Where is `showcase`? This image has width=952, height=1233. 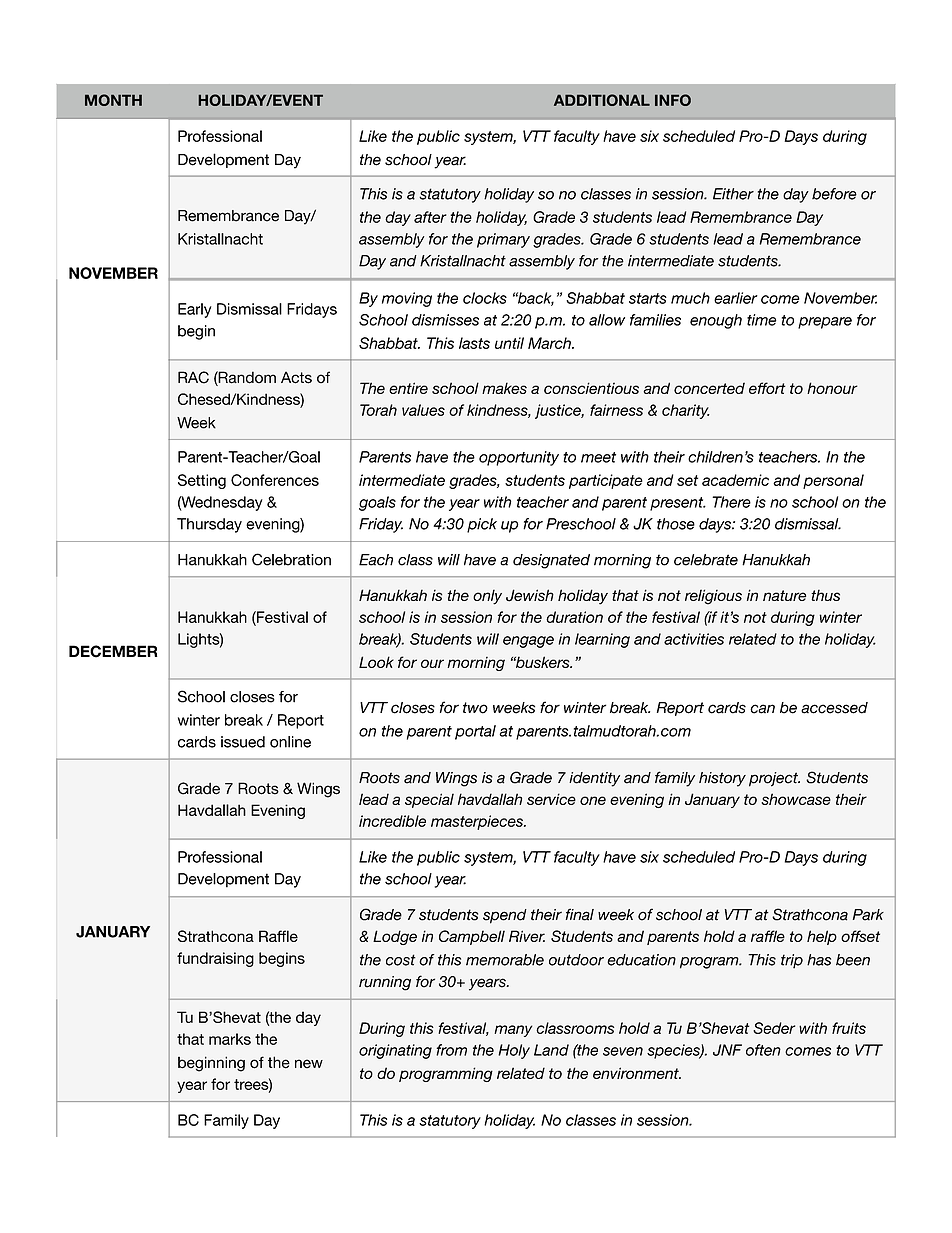 showcase is located at coordinates (796, 799).
